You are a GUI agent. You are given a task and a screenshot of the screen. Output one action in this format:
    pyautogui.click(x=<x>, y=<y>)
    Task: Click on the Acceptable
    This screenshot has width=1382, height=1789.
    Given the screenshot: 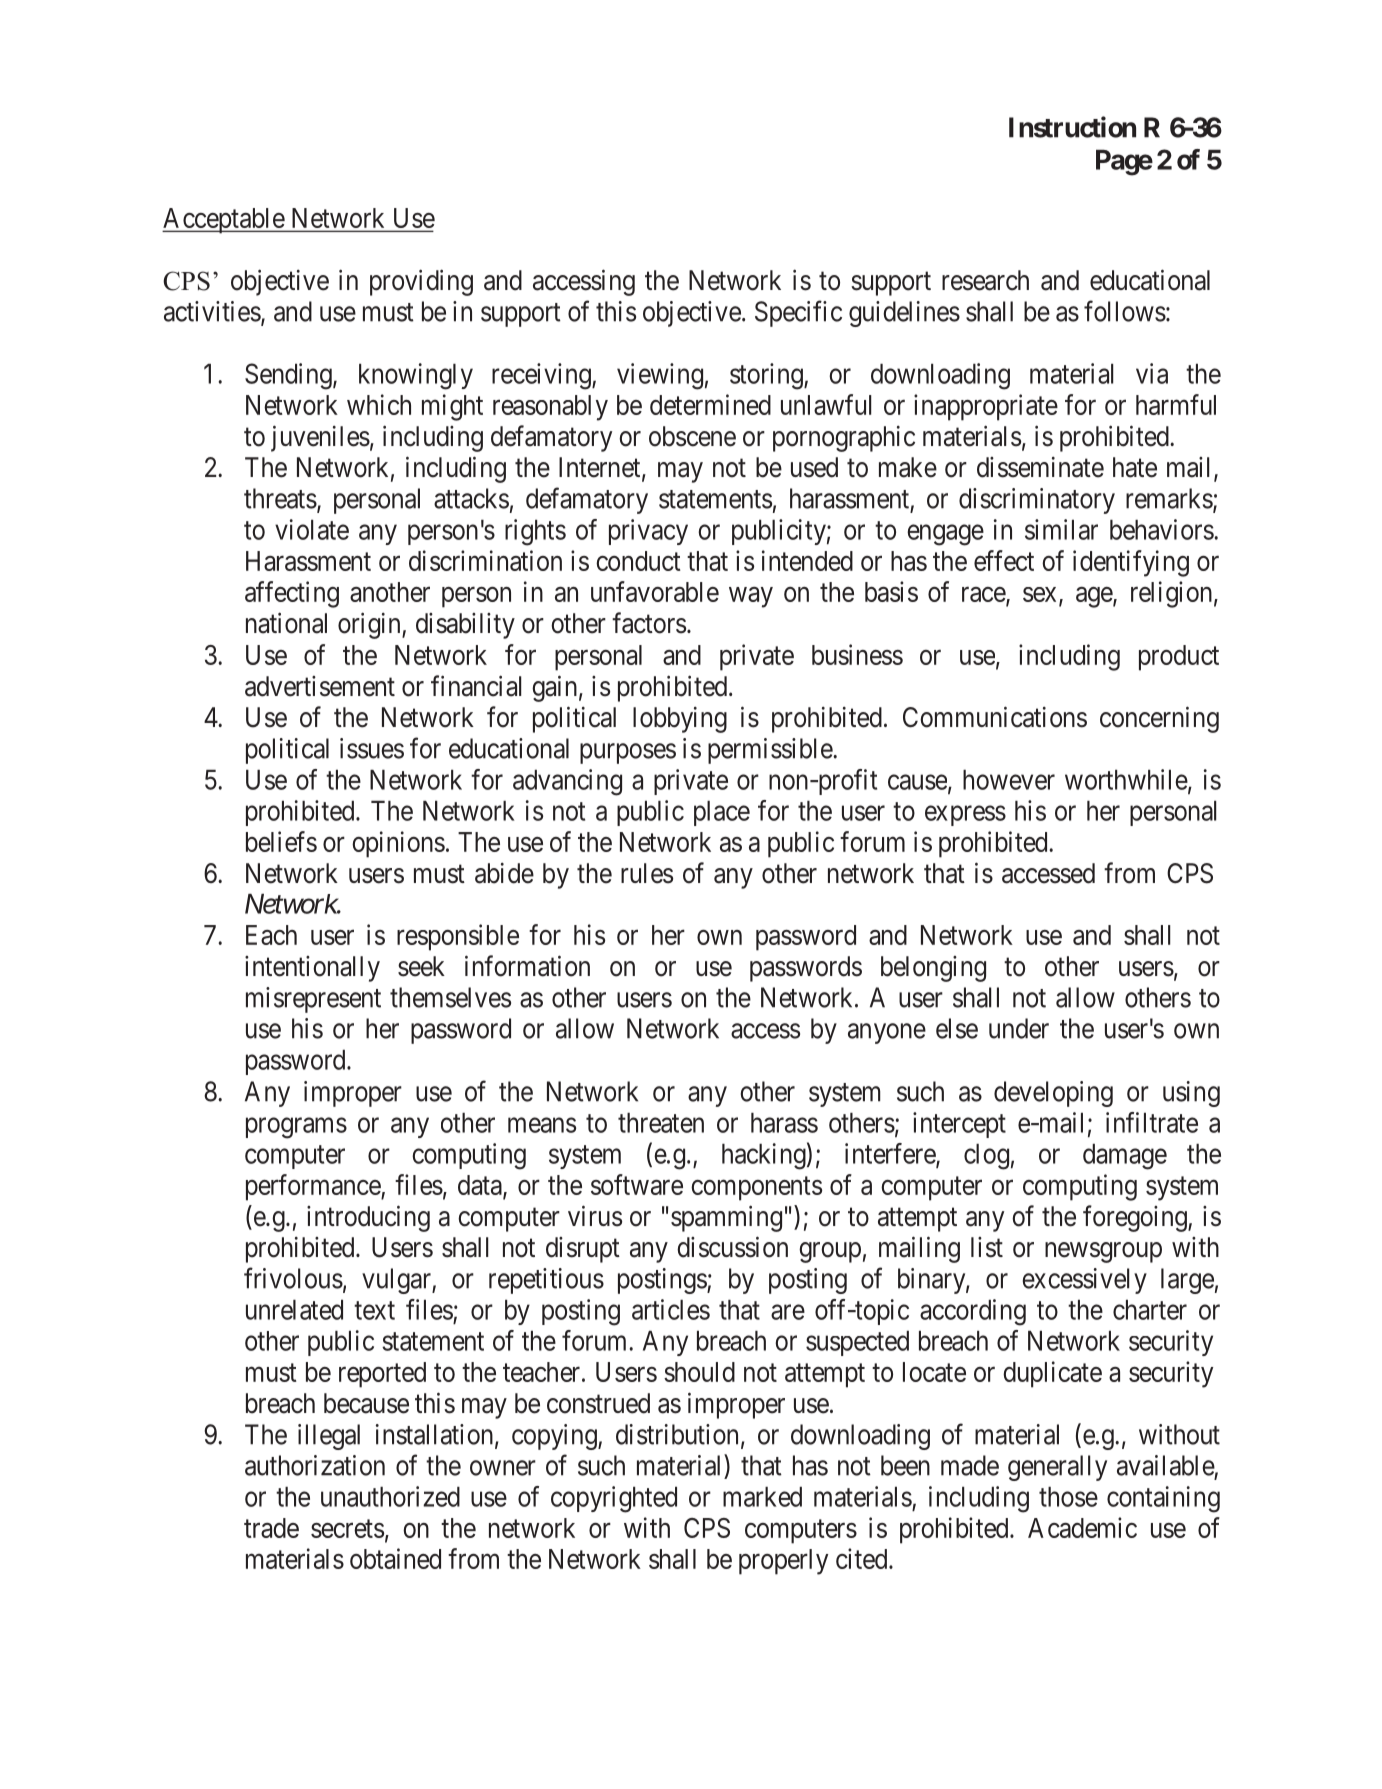 What is the action you would take?
    pyautogui.click(x=224, y=221)
